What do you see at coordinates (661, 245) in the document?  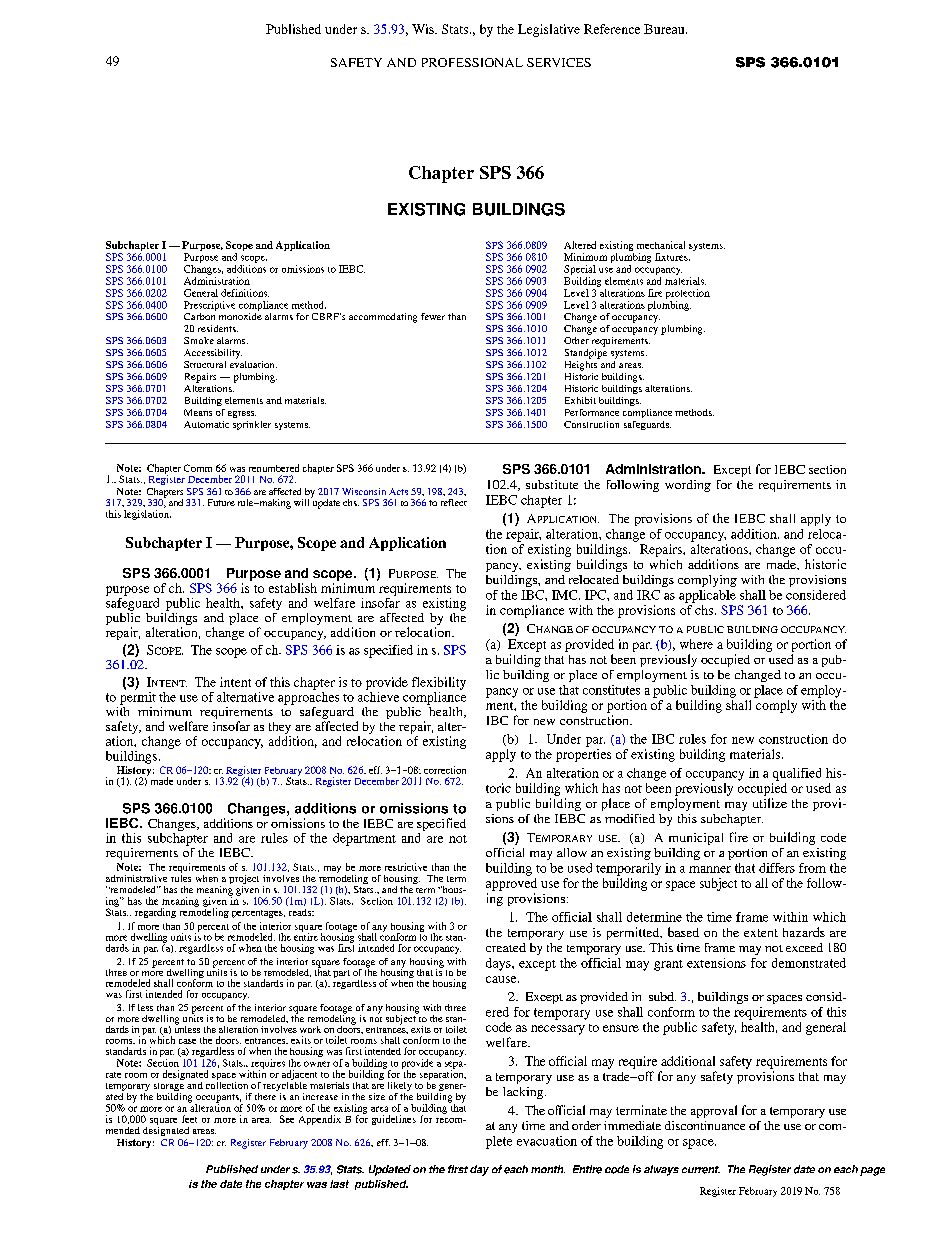 I see `mechanical` at bounding box center [661, 245].
